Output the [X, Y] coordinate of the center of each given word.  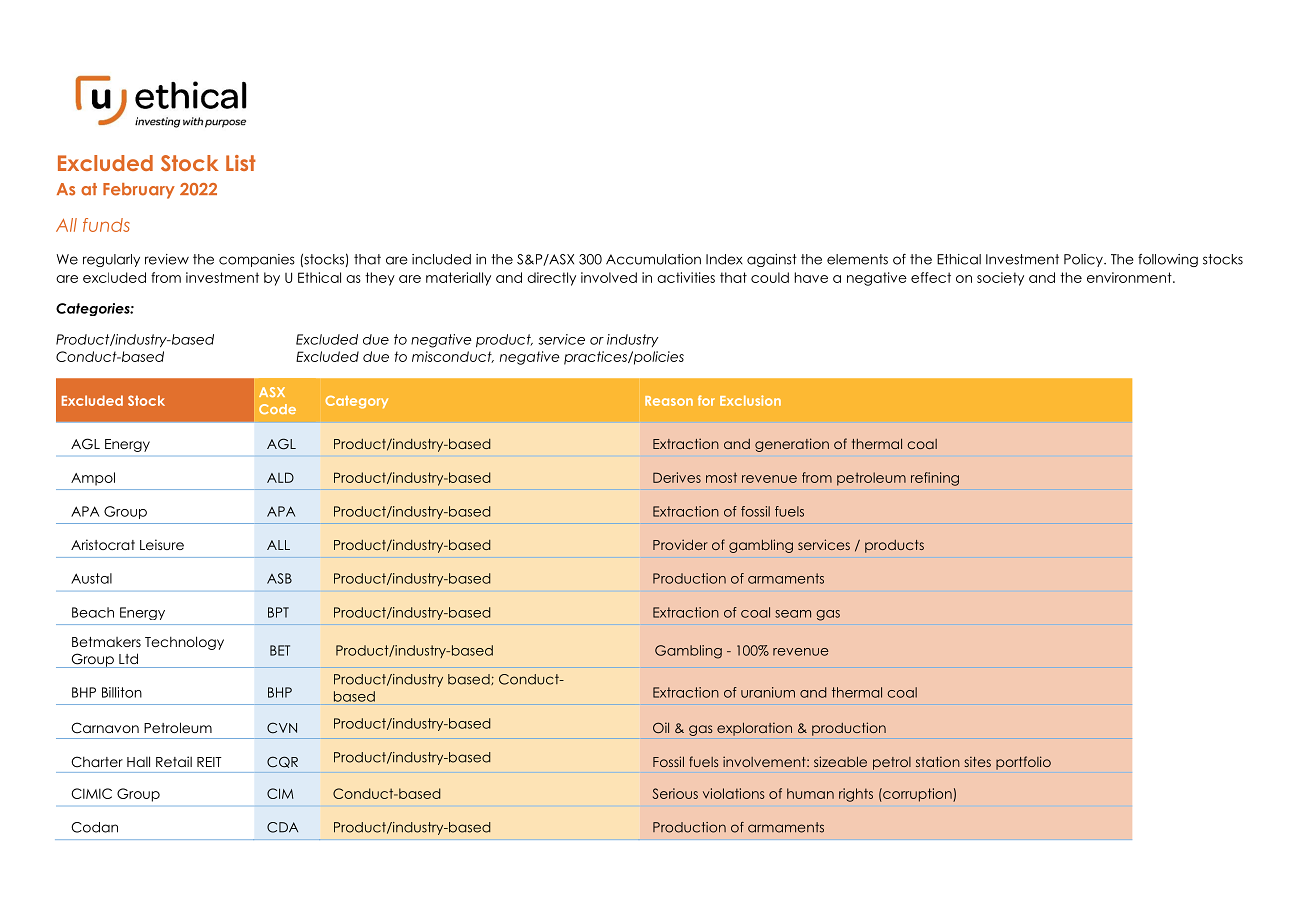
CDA [282, 827]
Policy [1084, 260]
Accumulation [653, 259]
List [241, 163]
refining [935, 479]
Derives [677, 477]
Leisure [162, 544]
